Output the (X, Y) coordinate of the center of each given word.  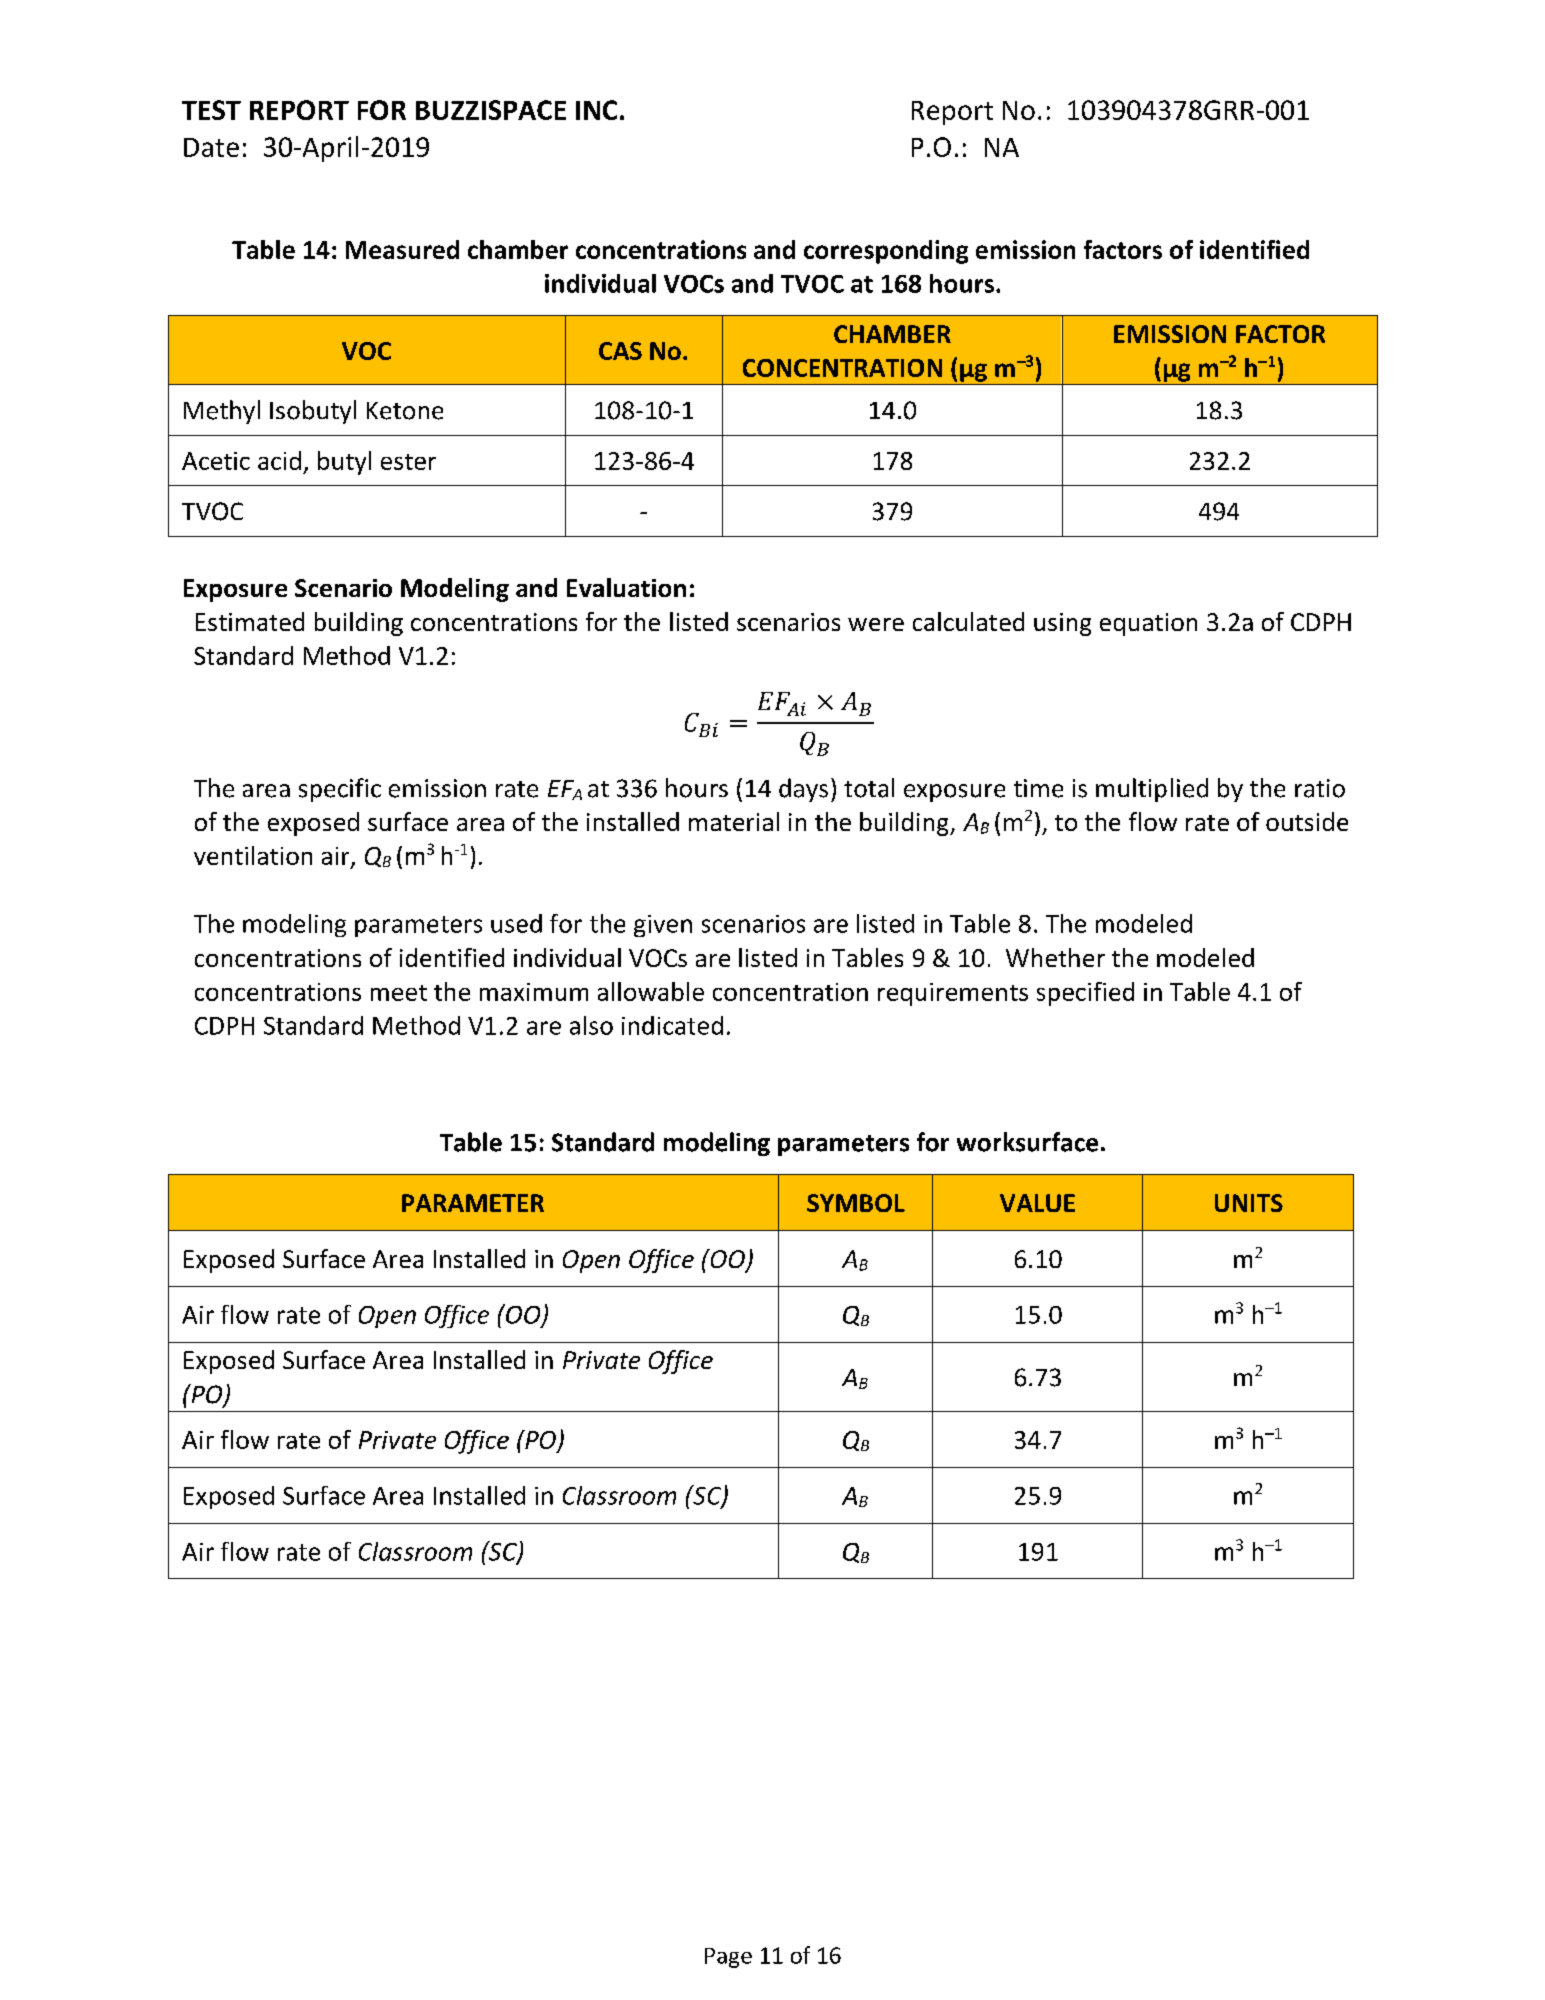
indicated (672, 1025)
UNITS (1249, 1203)
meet (399, 993)
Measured (402, 249)
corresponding (886, 252)
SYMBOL (856, 1203)
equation (1148, 624)
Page (728, 1958)
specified (1085, 994)
